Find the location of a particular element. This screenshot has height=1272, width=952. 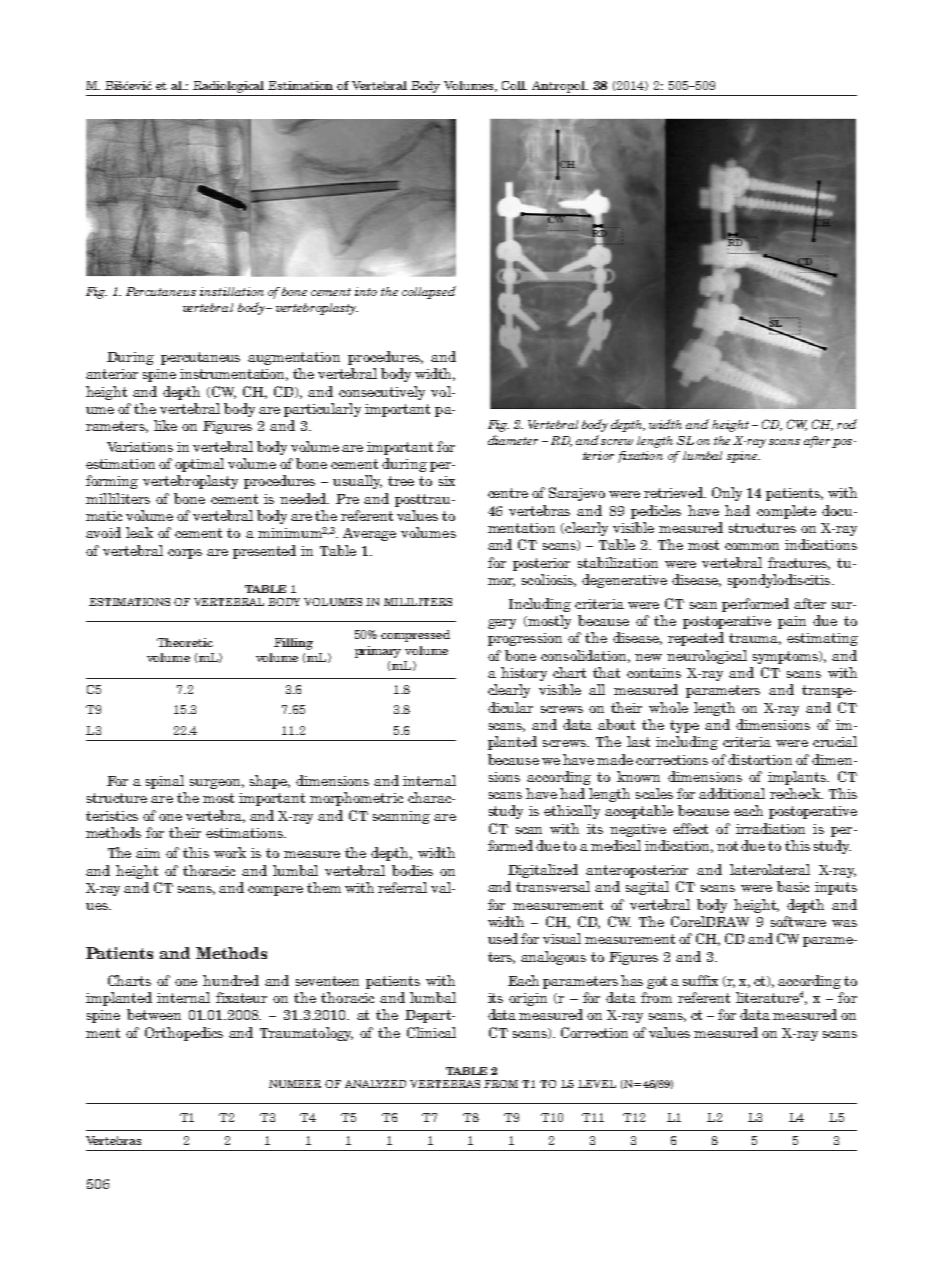

rod is located at coordinates (847, 424).
